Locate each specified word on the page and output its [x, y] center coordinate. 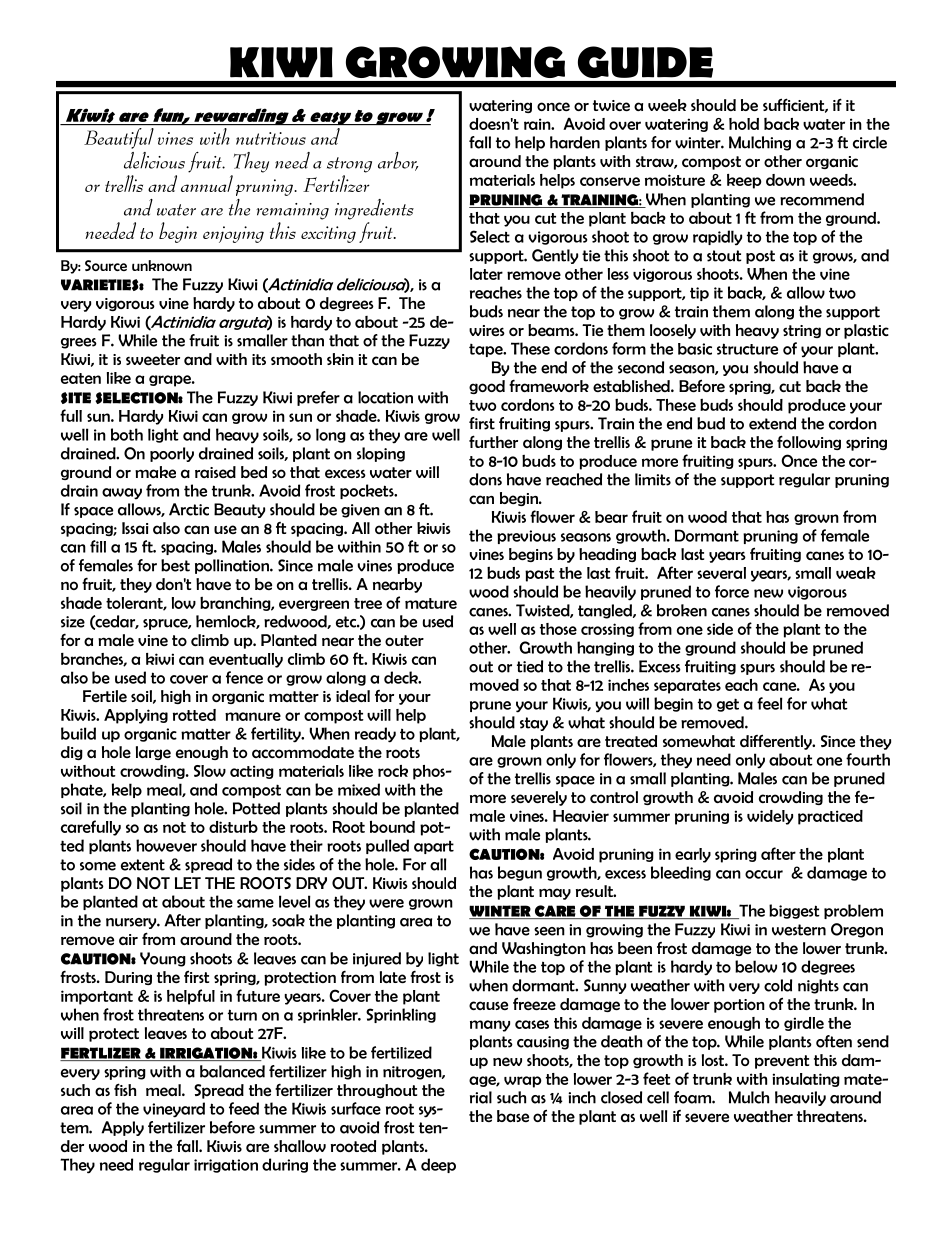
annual [207, 183]
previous [526, 537]
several [721, 573]
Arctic [189, 509]
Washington [544, 949]
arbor [398, 161]
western [799, 930]
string [802, 331]
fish [125, 1089]
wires [487, 330]
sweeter [153, 359]
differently [777, 742]
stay [534, 724]
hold [744, 124]
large [153, 753]
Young [163, 959]
